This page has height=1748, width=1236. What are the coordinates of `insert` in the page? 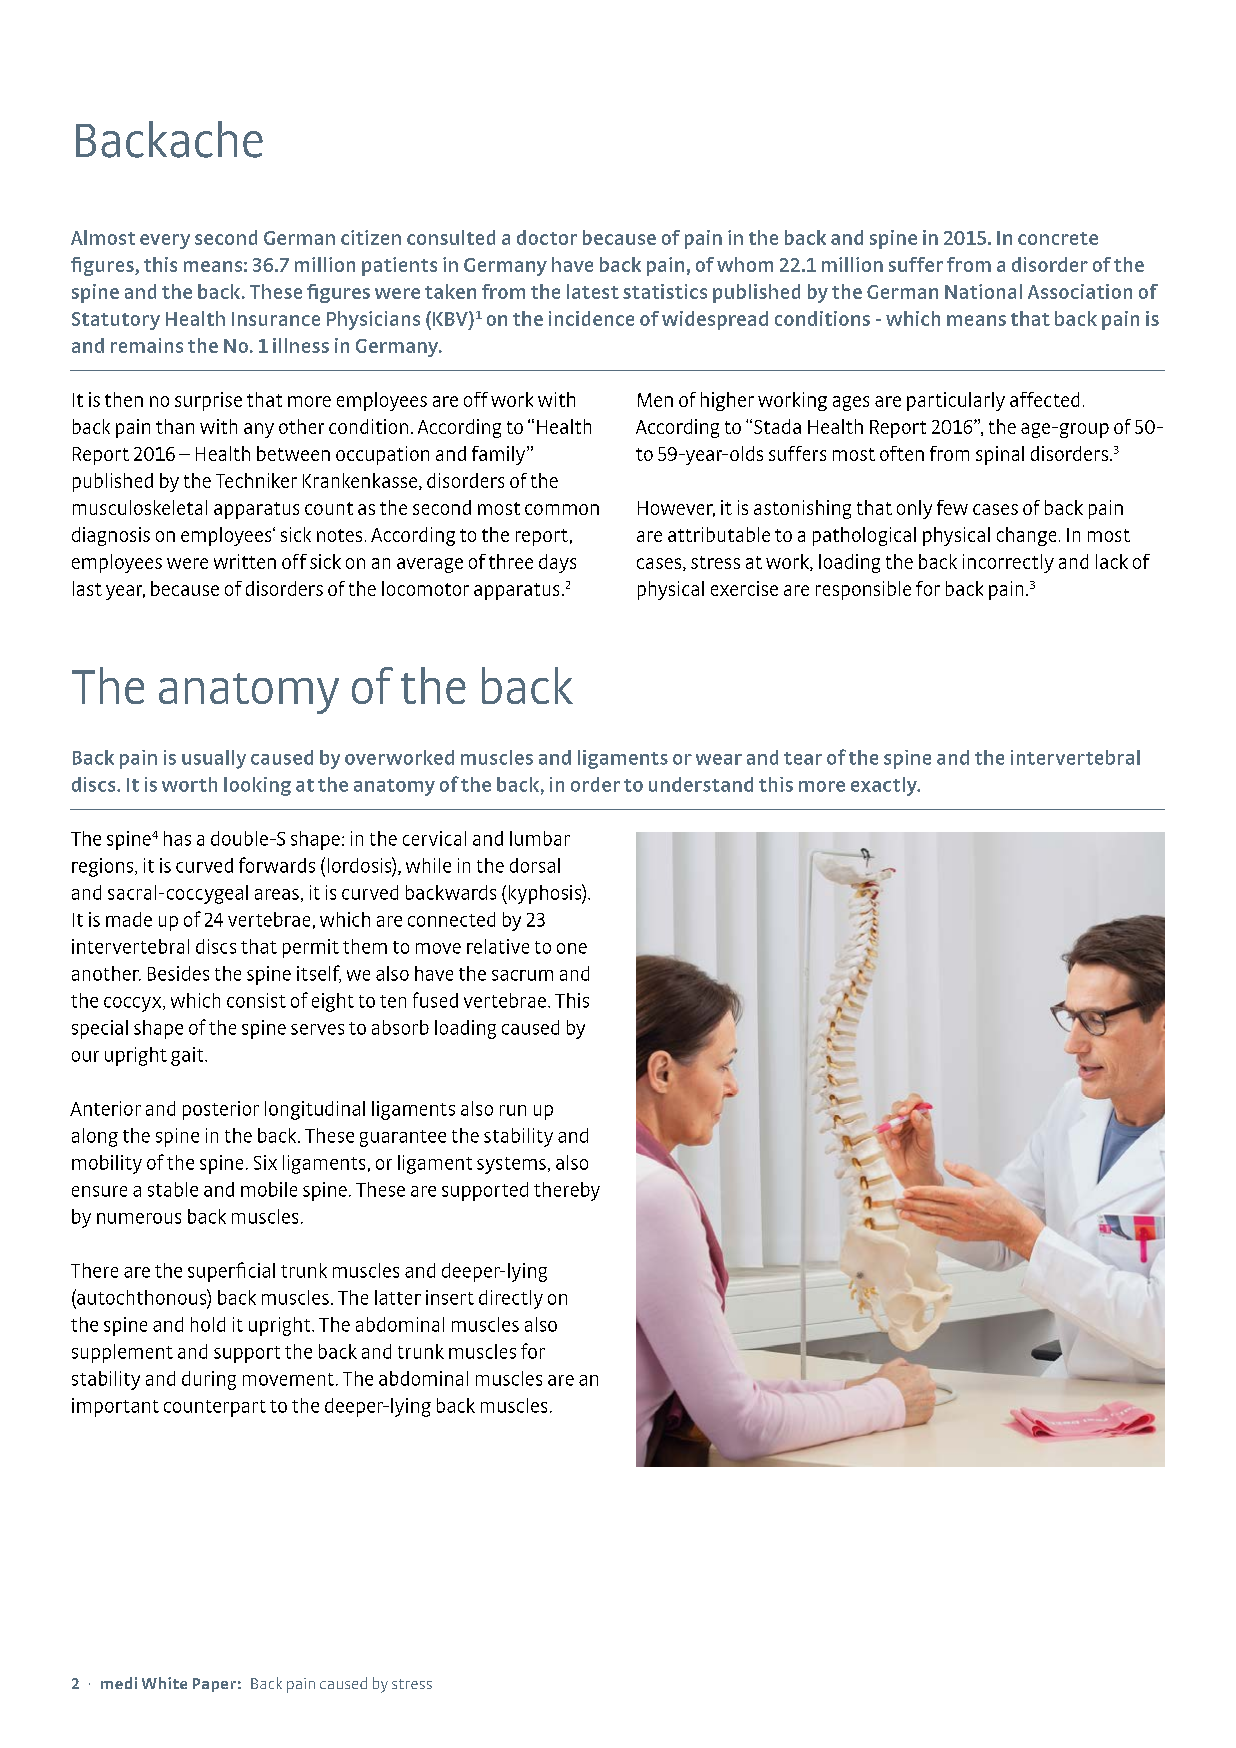 It's located at (450, 1297).
